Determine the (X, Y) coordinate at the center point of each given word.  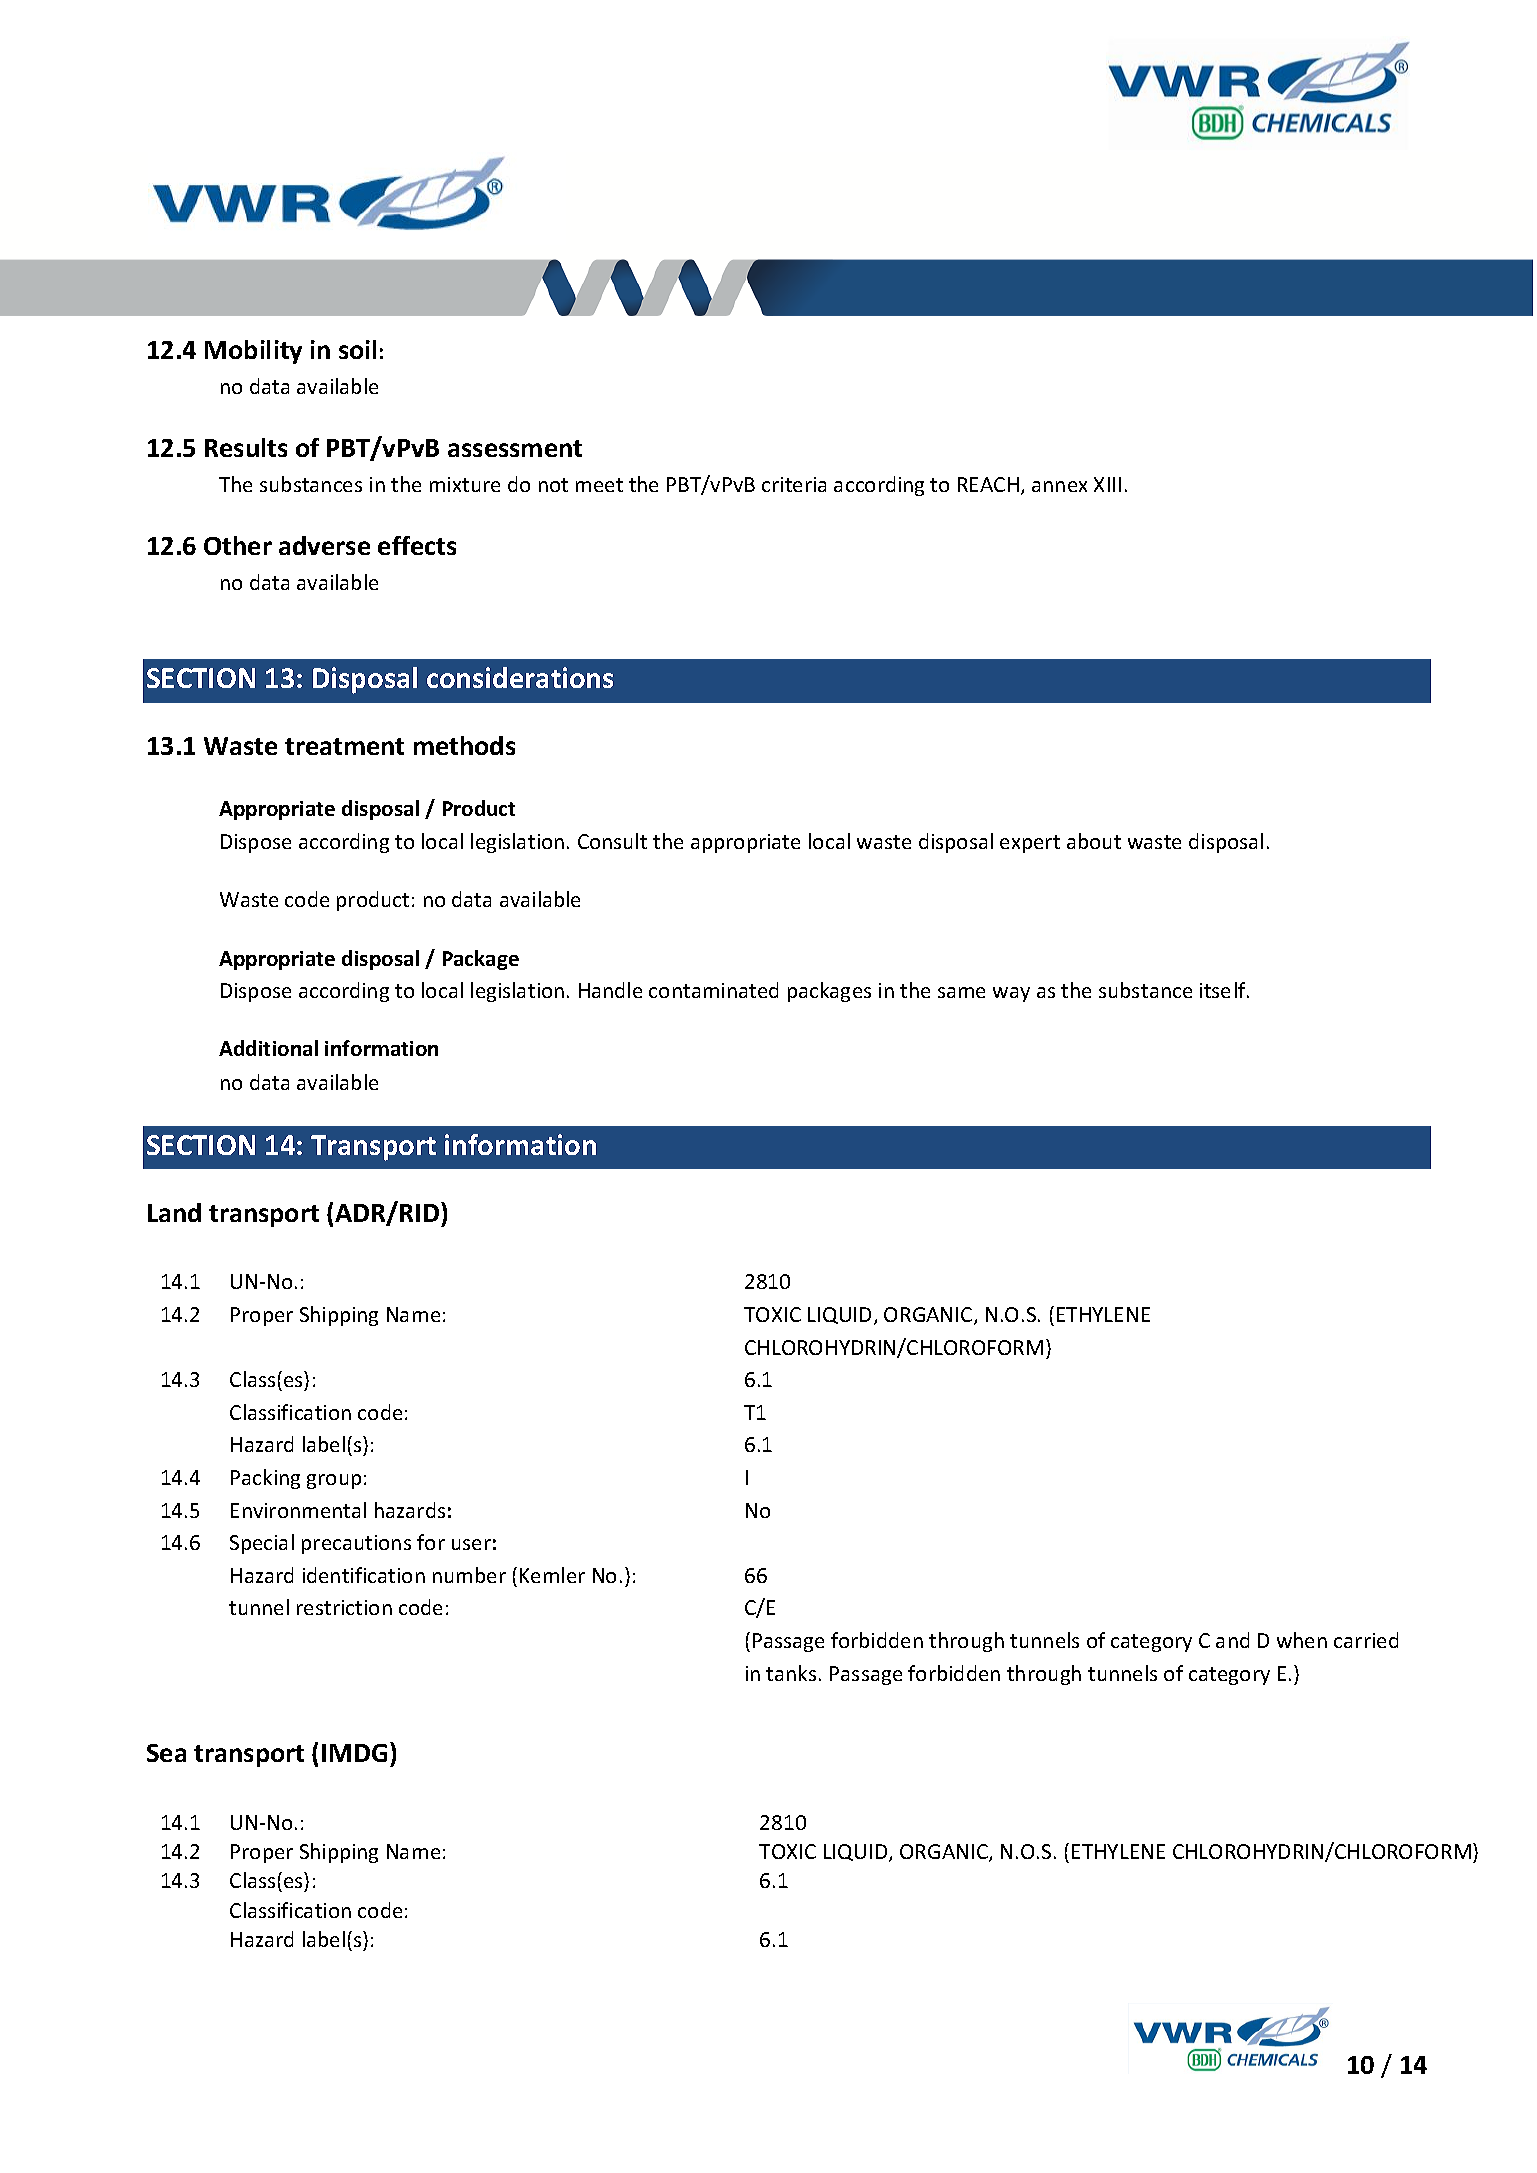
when (1302, 1640)
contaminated (713, 990)
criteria (794, 484)
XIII (1107, 484)
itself (1224, 990)
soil (357, 349)
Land (174, 1212)
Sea (166, 1753)
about (1094, 841)
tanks (791, 1673)
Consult (612, 841)
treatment (344, 746)
